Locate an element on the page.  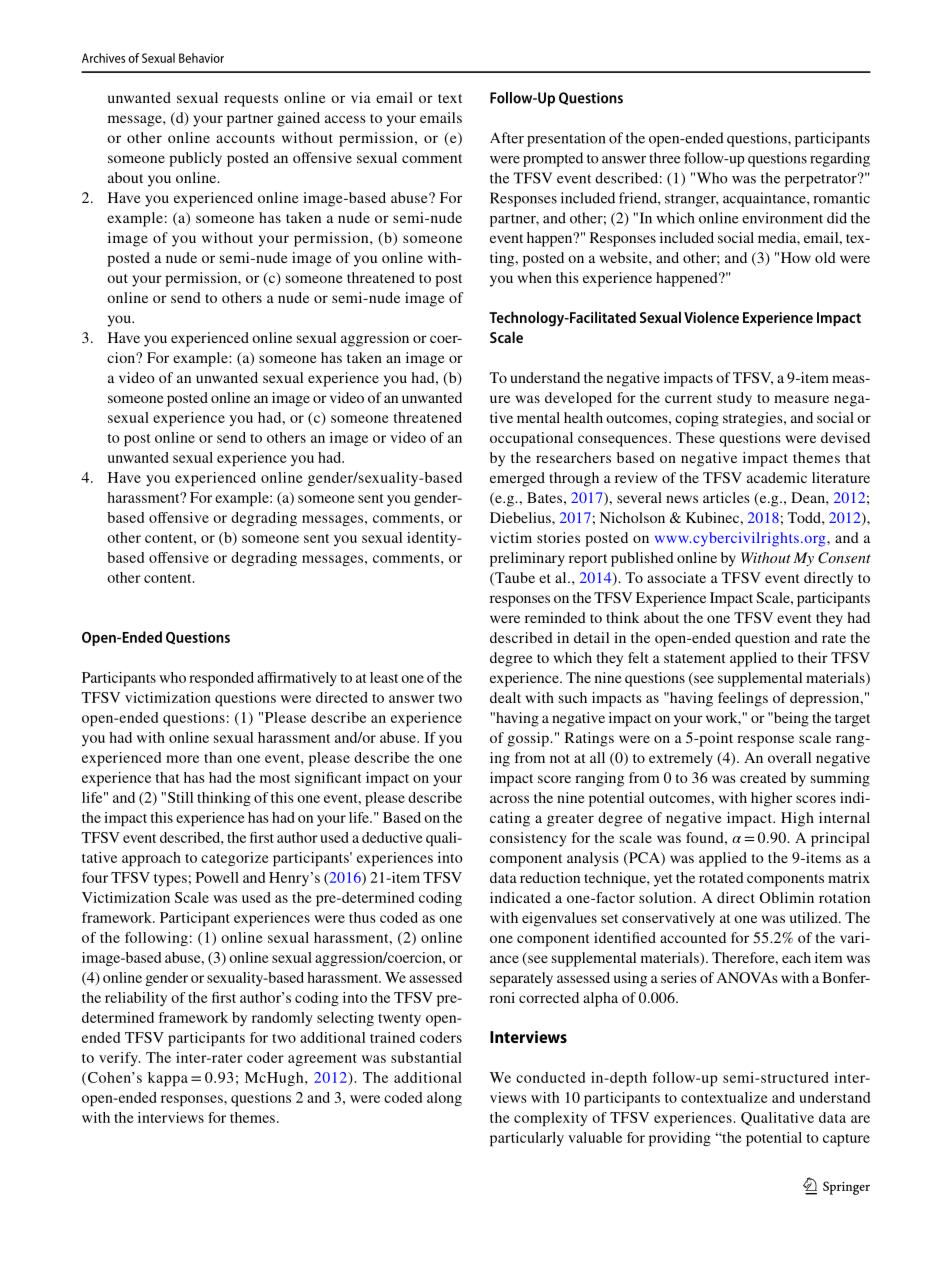
Behavior is located at coordinates (201, 58).
